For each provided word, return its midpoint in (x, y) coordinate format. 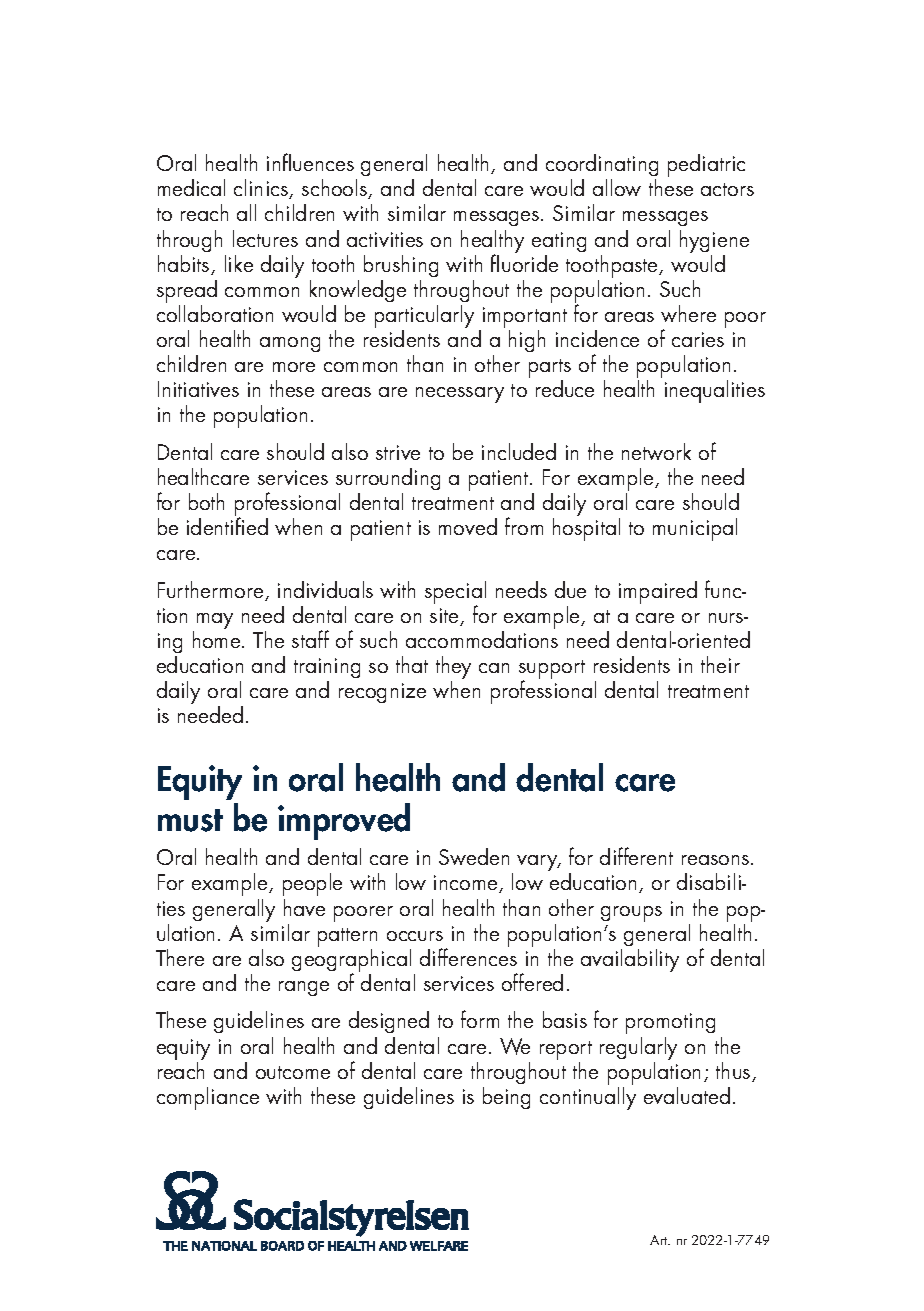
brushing (401, 266)
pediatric (706, 165)
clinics (262, 189)
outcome (293, 1072)
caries (698, 339)
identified (227, 526)
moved (468, 526)
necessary (460, 395)
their (720, 664)
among (290, 344)
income (467, 884)
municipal (695, 529)
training (327, 670)
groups (631, 914)
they (453, 669)
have (304, 907)
